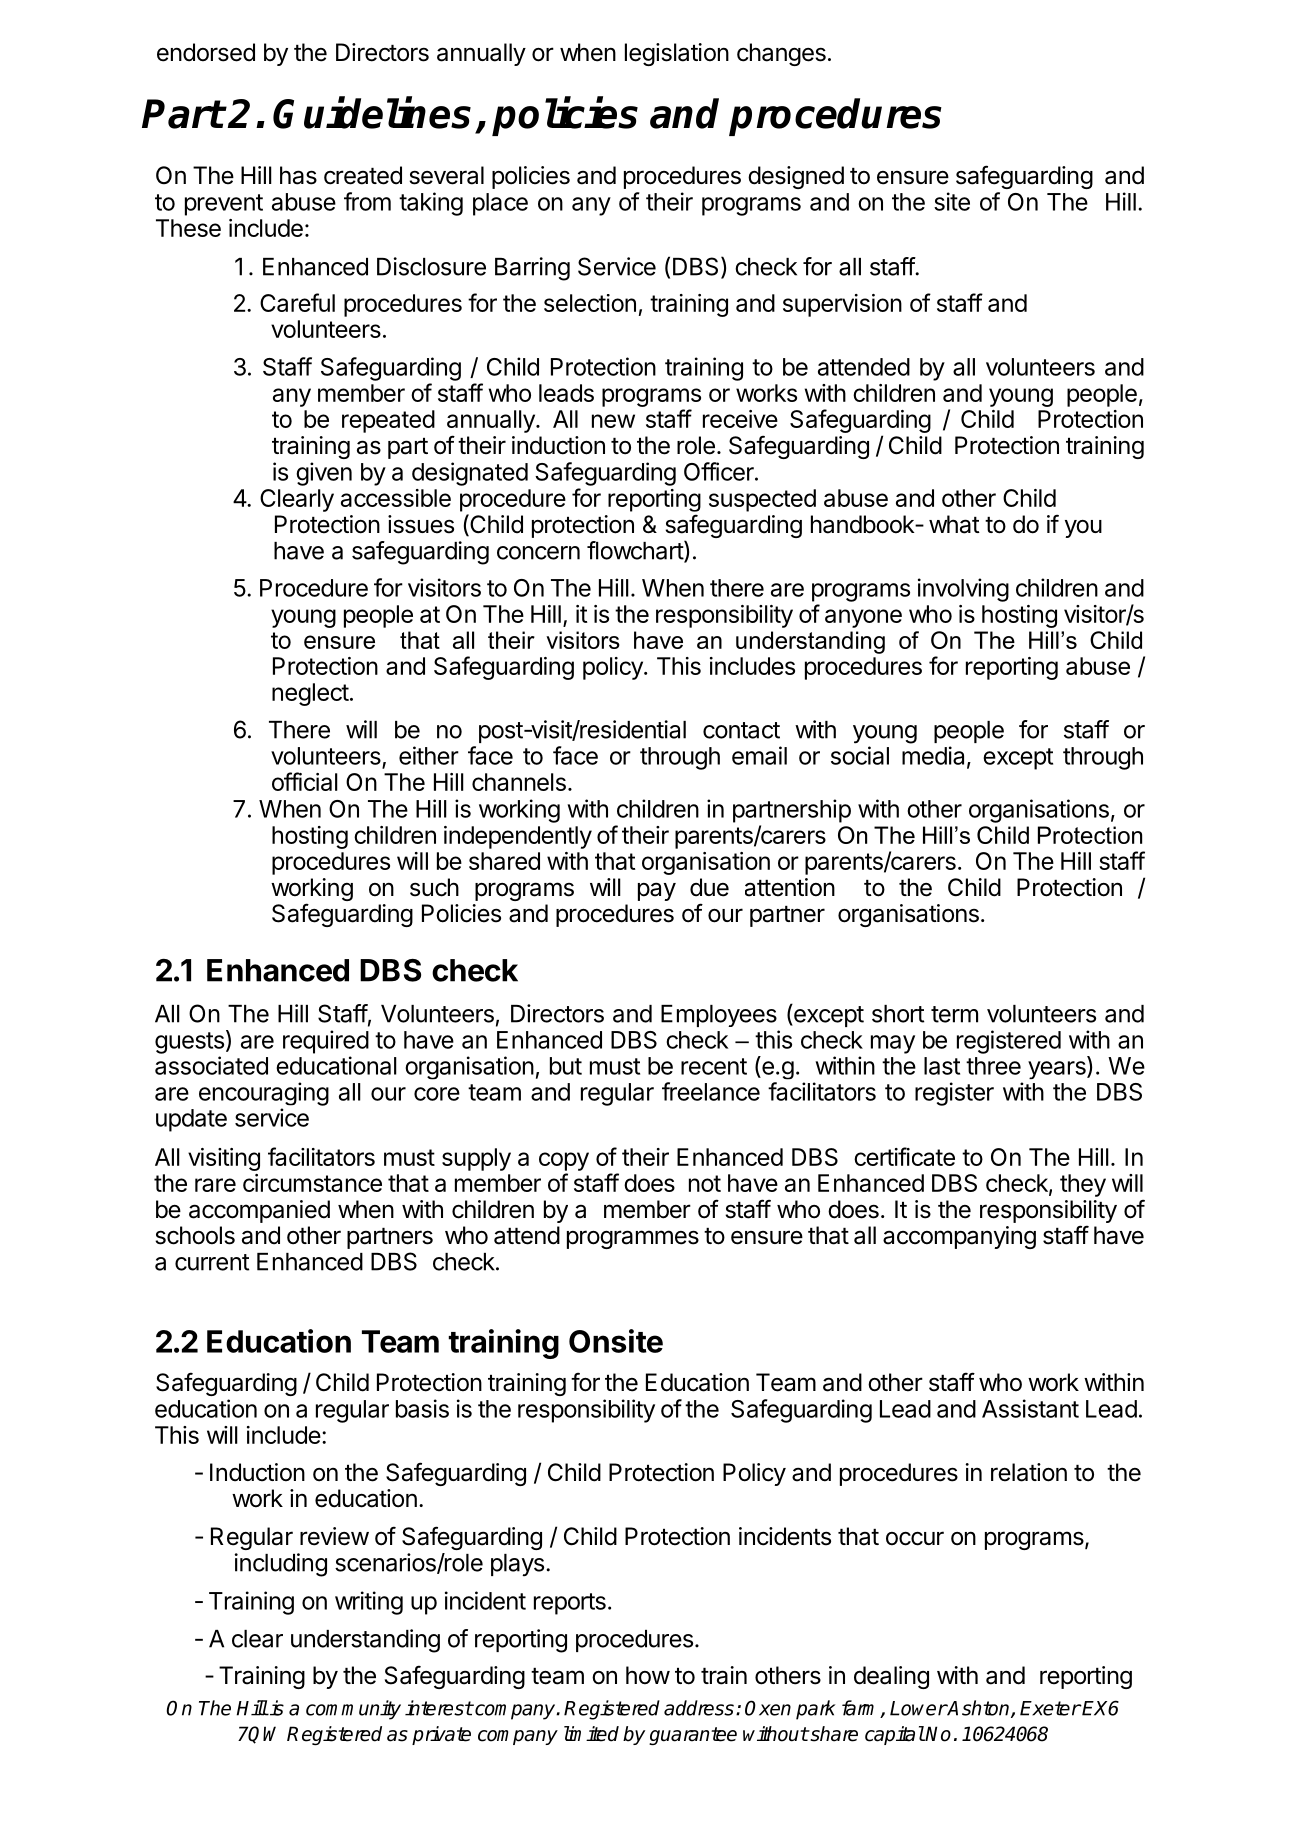 The width and height of the document is (1289, 1827). I want to click on dealing, so click(891, 1677).
